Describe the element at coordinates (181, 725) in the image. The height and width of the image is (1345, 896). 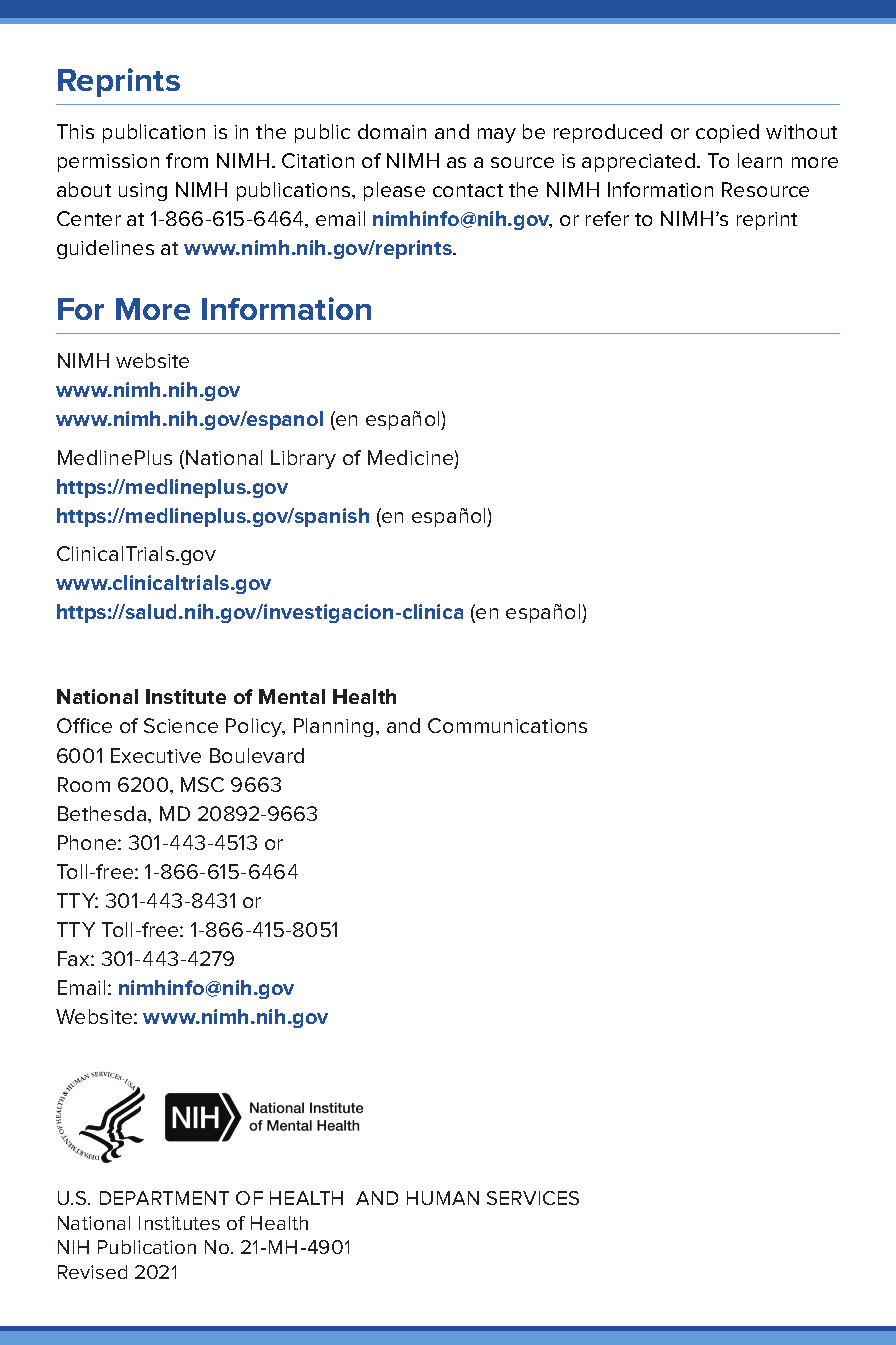
I see `Science` at that location.
